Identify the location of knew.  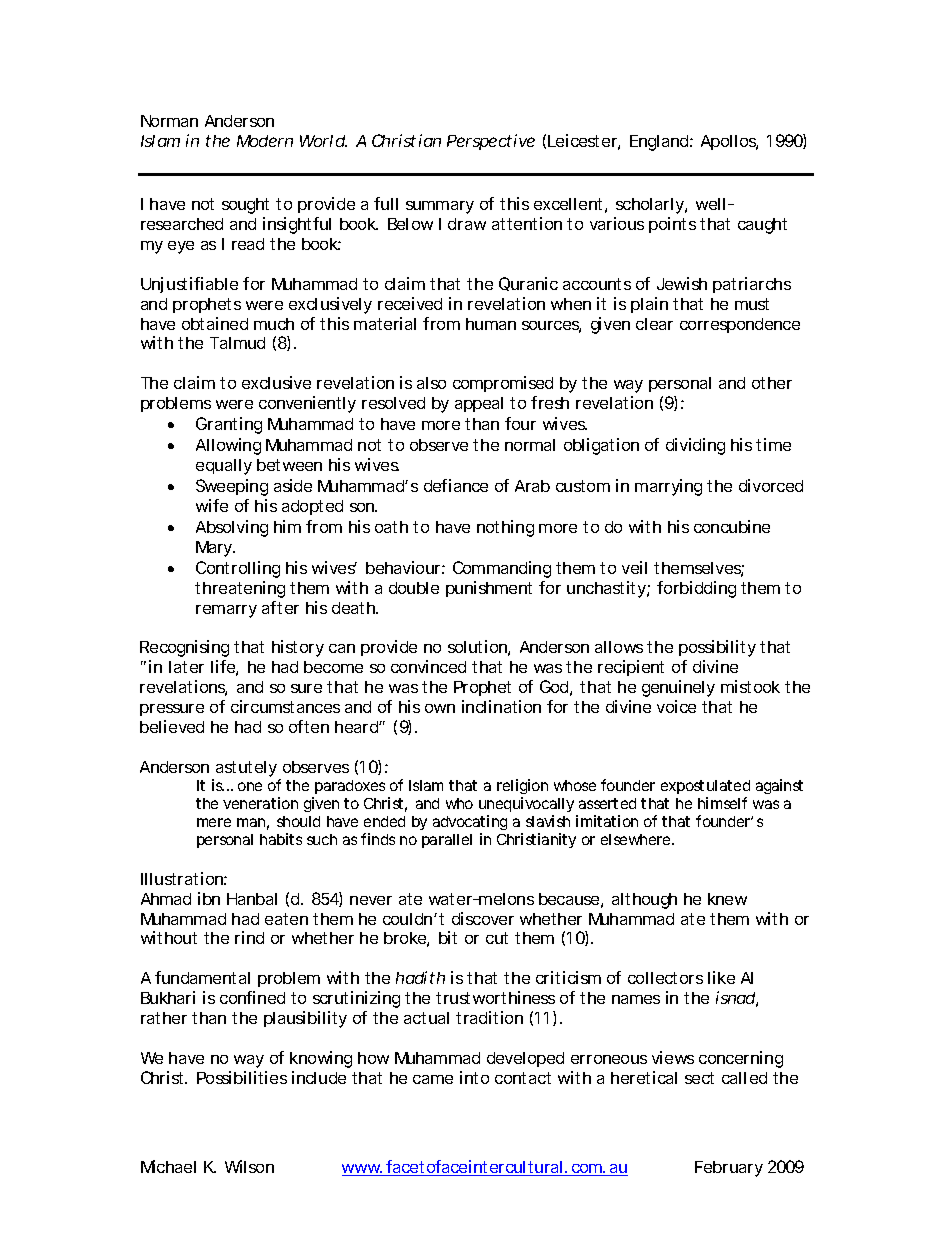
(727, 899).
